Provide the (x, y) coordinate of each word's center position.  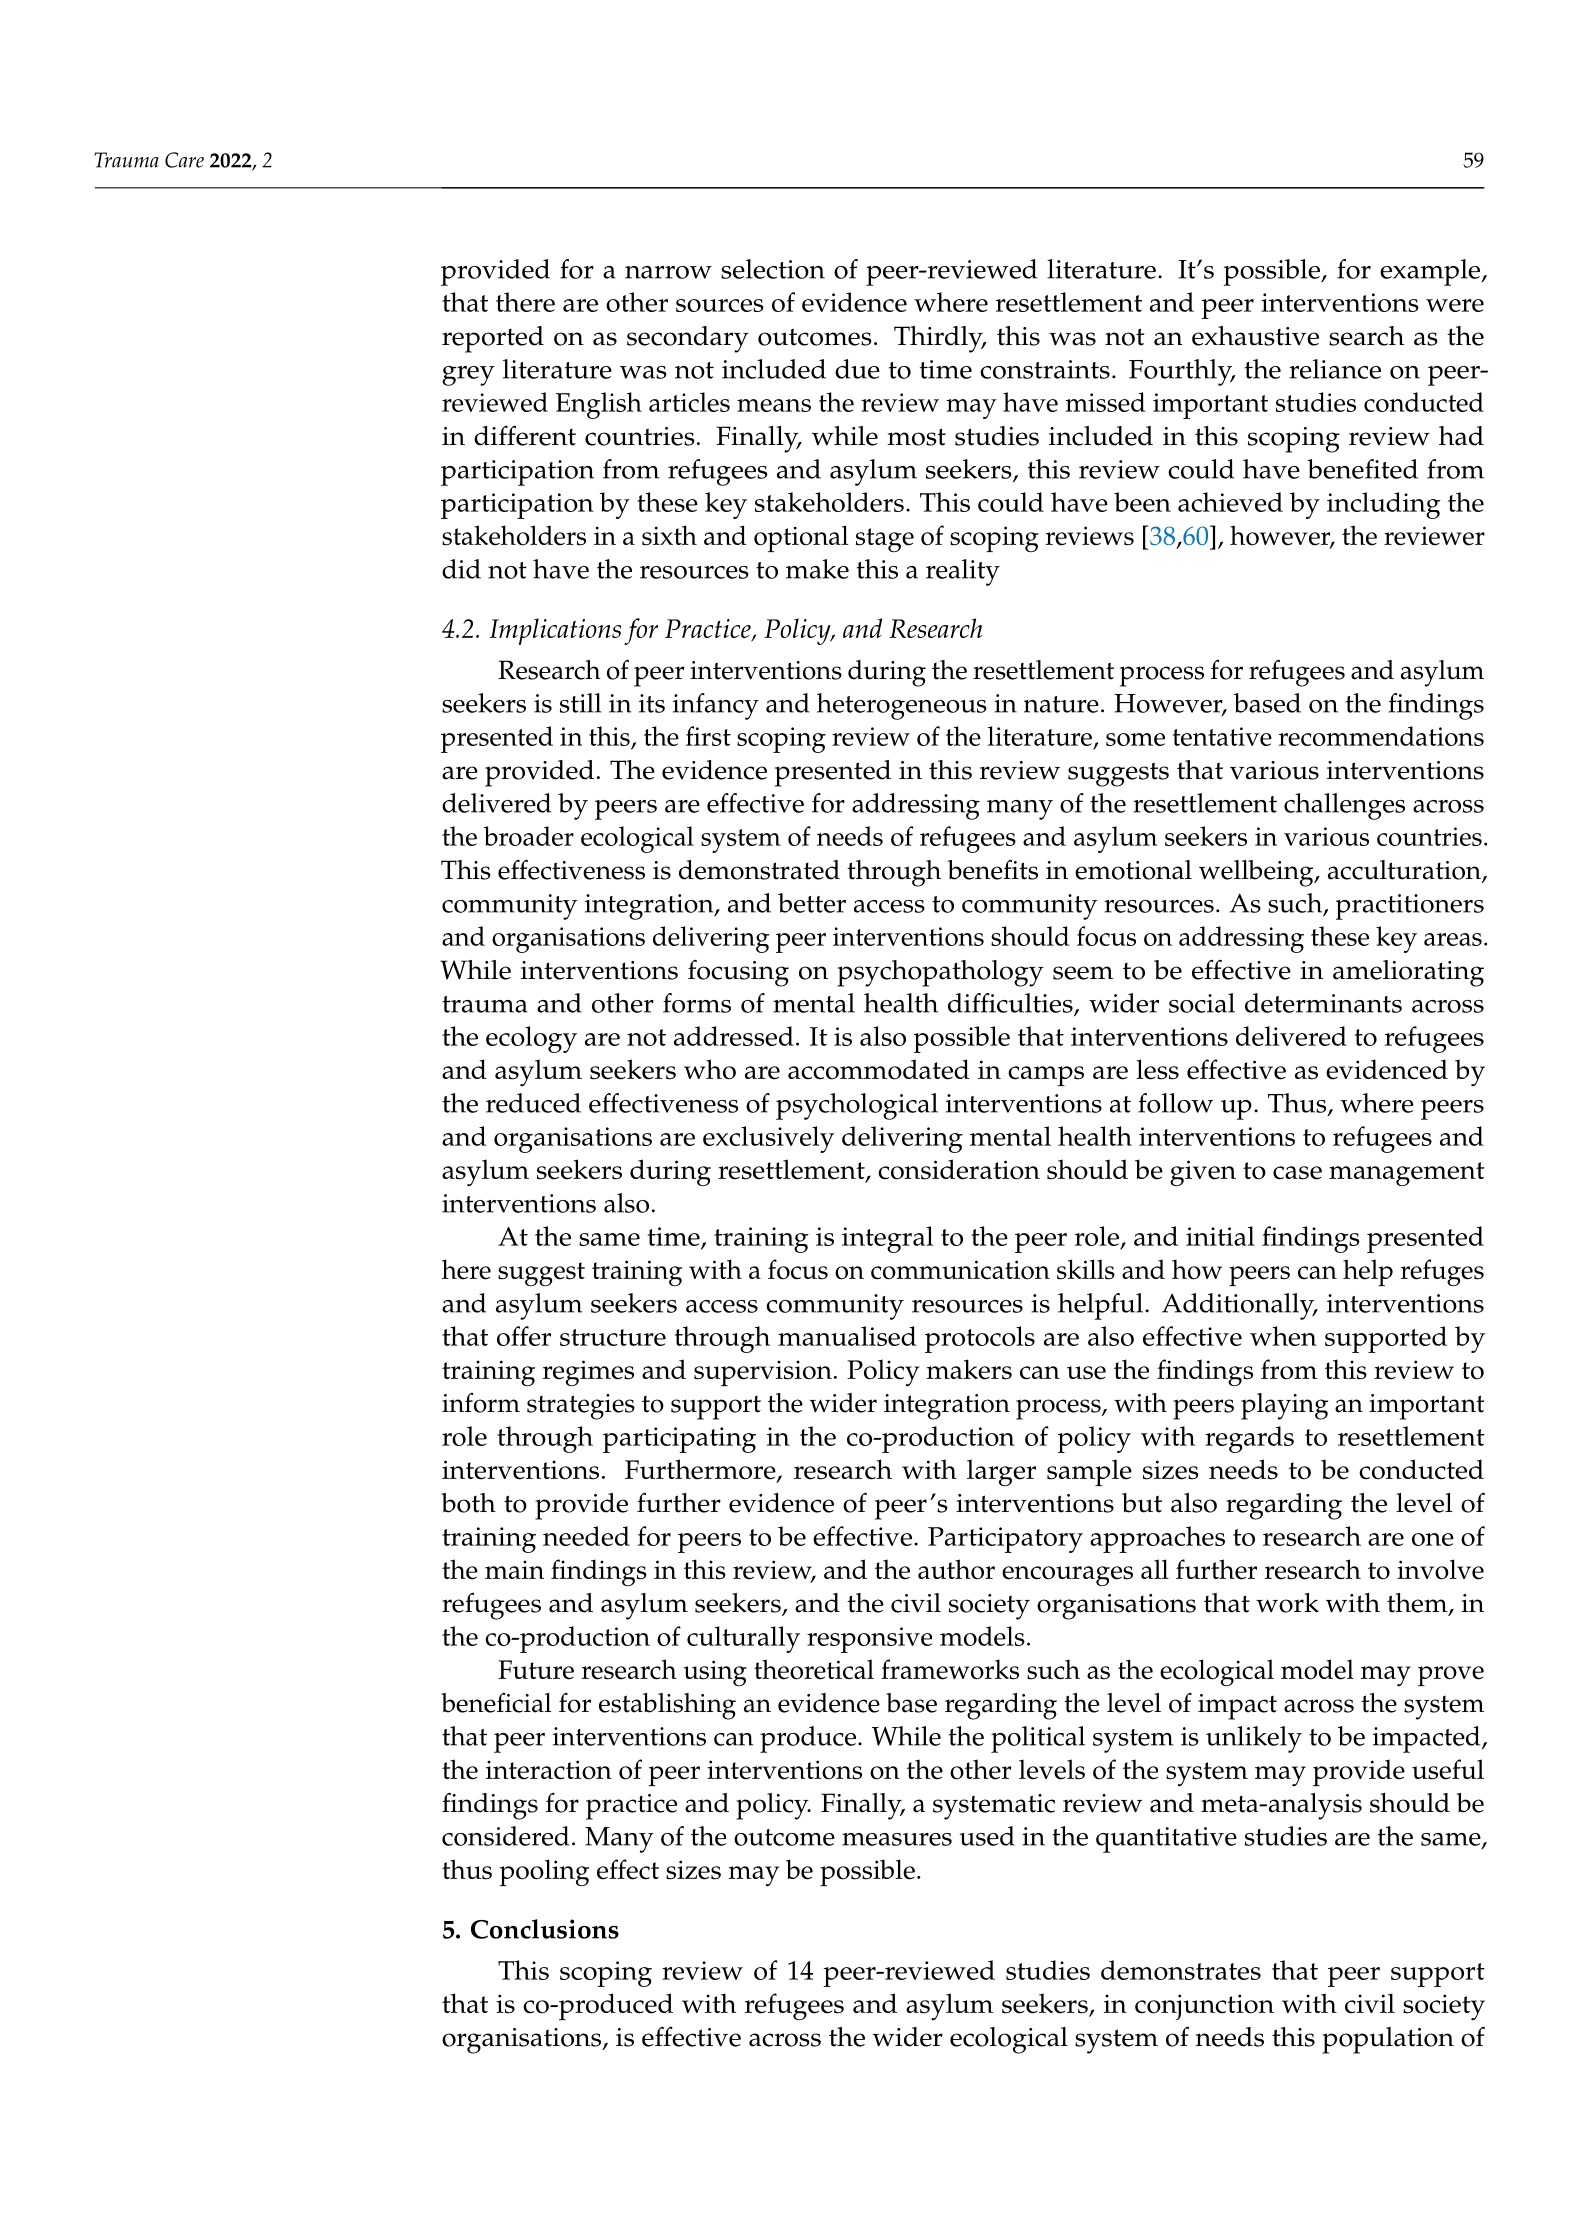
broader (529, 836)
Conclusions (545, 1929)
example (1431, 272)
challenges (1344, 806)
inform (481, 1403)
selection (773, 269)
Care (184, 160)
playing (1284, 1406)
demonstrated (759, 870)
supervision (763, 1373)
